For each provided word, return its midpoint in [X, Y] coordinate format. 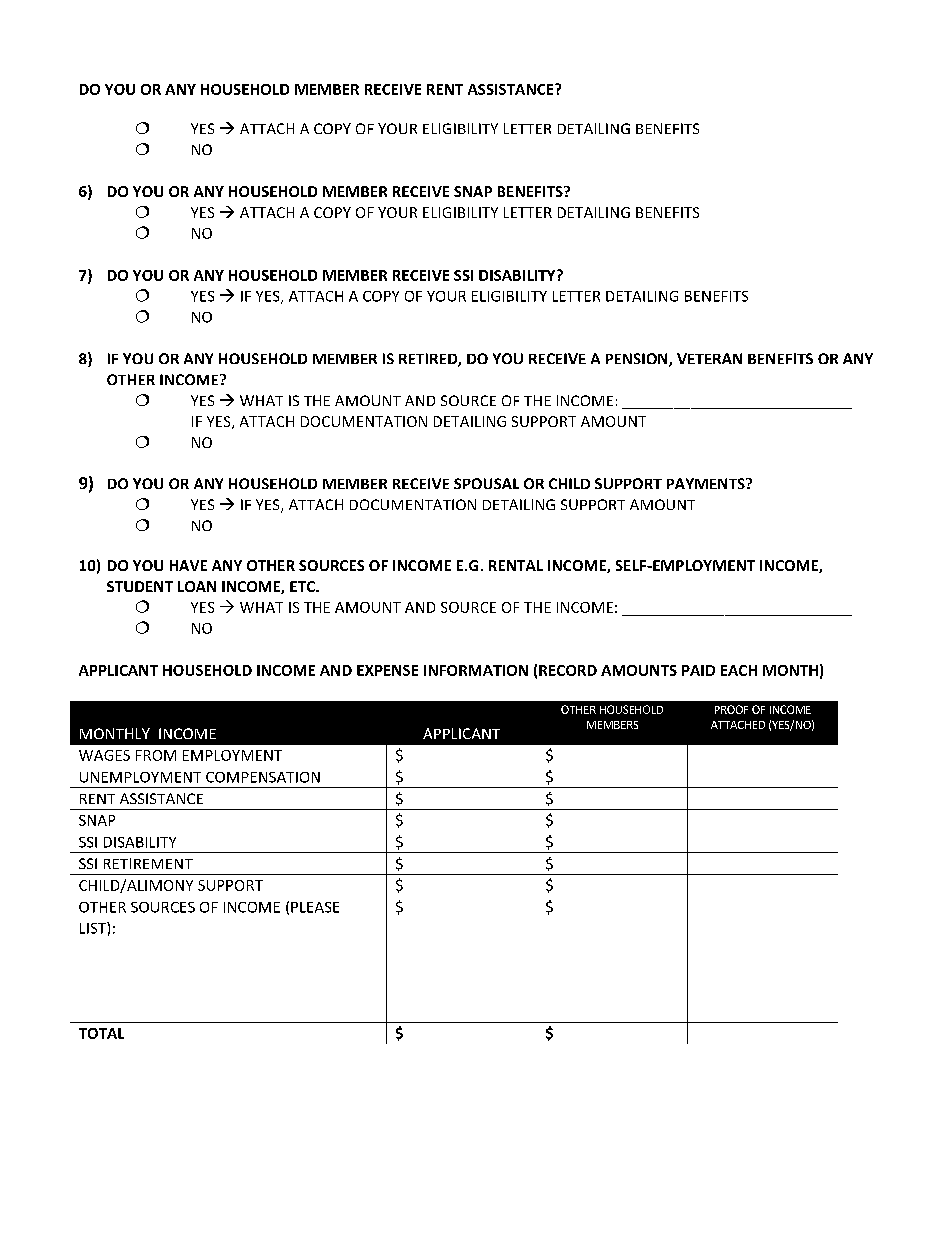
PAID [698, 670]
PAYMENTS [707, 483]
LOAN [197, 586]
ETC [303, 586]
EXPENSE [387, 670]
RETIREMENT [148, 863]
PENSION [638, 360]
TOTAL [101, 1033]
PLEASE [315, 907]
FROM [156, 755]
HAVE [188, 565]
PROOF [731, 709]
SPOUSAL [486, 483]
